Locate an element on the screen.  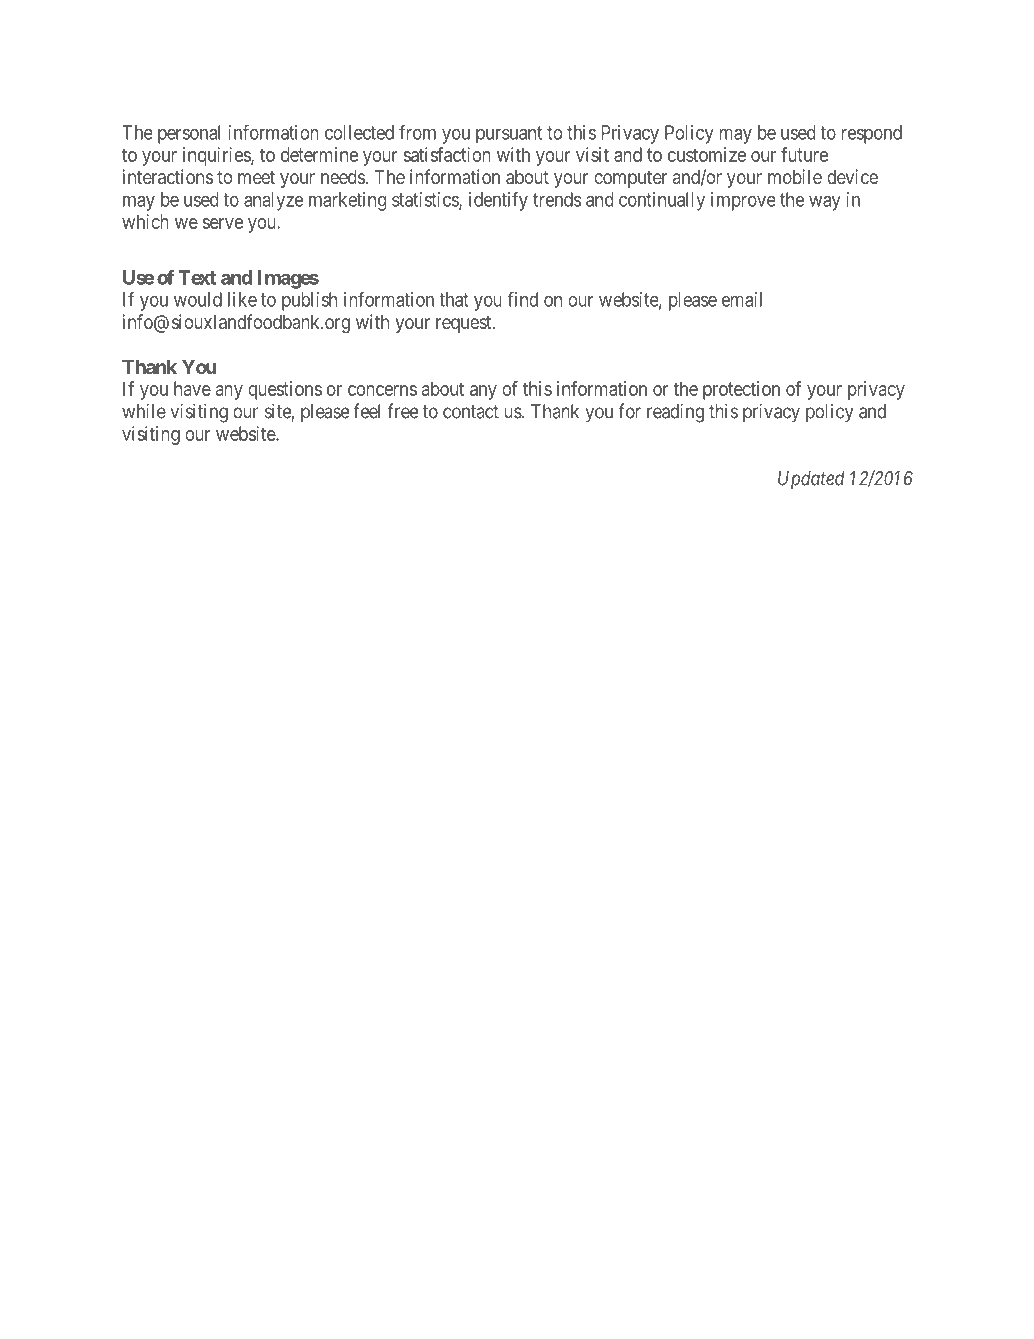
while is located at coordinates (144, 411).
